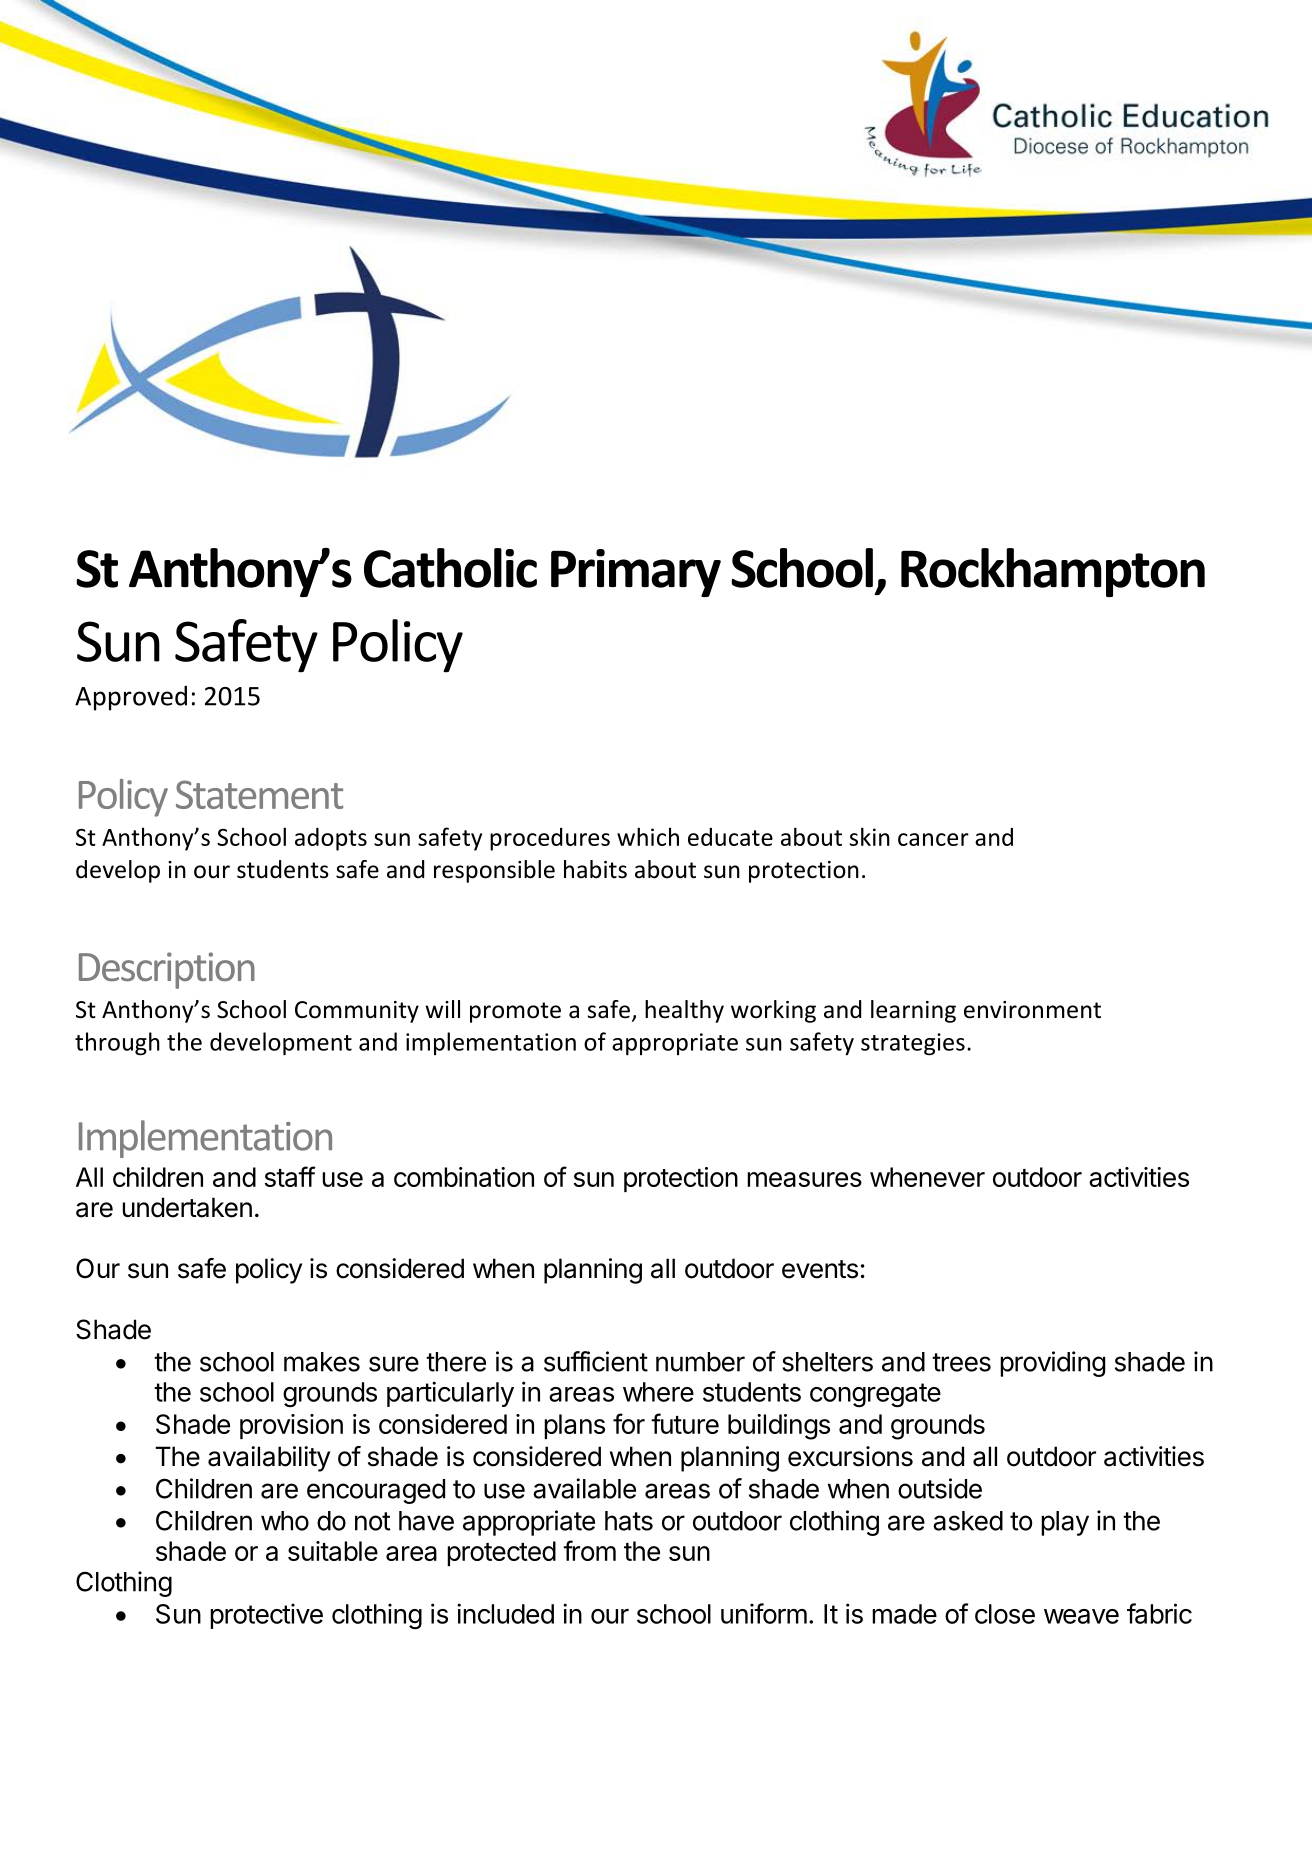  Describe the element at coordinates (596, 1361) in the document. I see `sufficient` at that location.
